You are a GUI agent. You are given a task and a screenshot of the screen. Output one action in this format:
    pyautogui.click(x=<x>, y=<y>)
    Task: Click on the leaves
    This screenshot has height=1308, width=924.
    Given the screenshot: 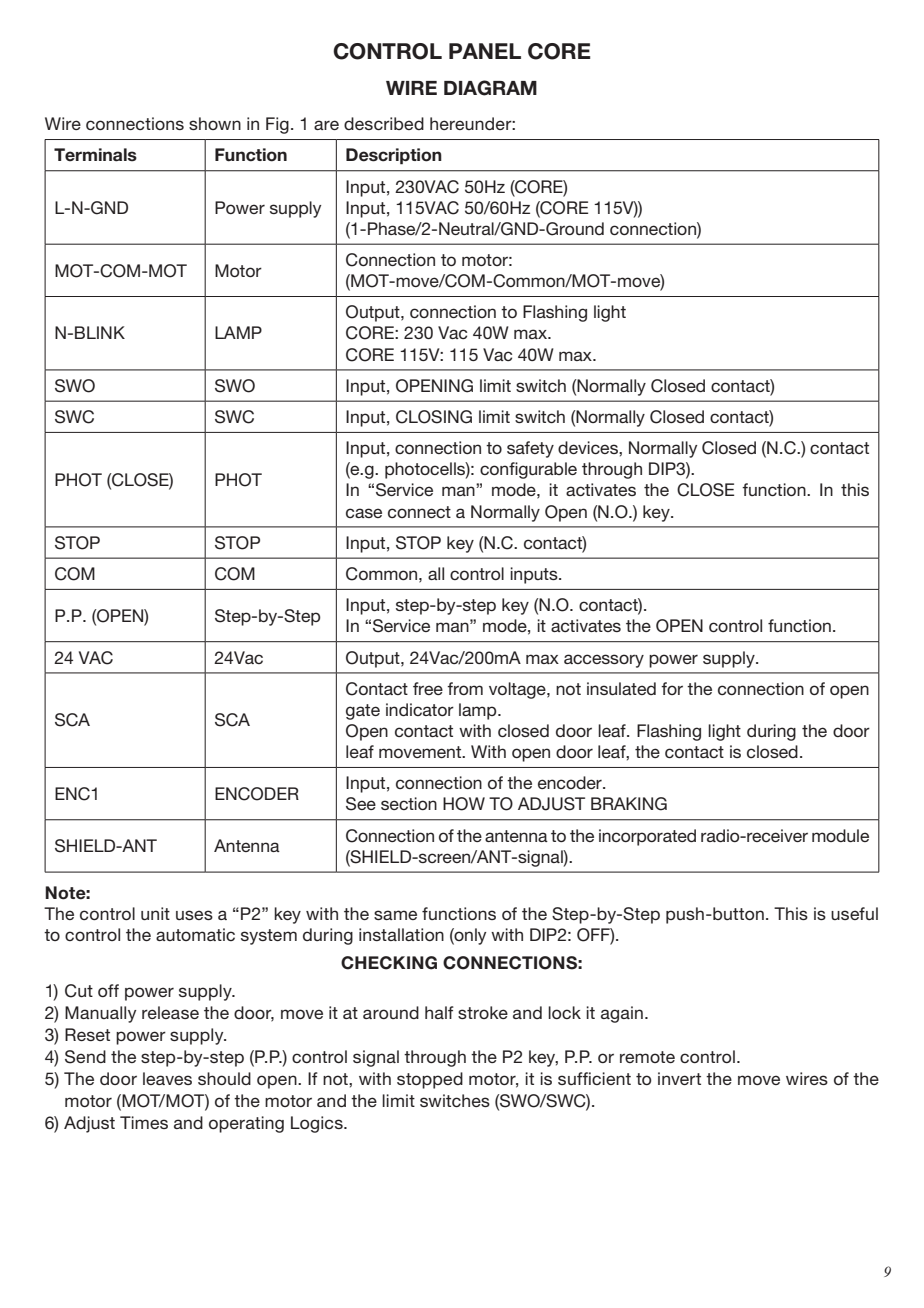 What is the action you would take?
    pyautogui.click(x=167, y=1078)
